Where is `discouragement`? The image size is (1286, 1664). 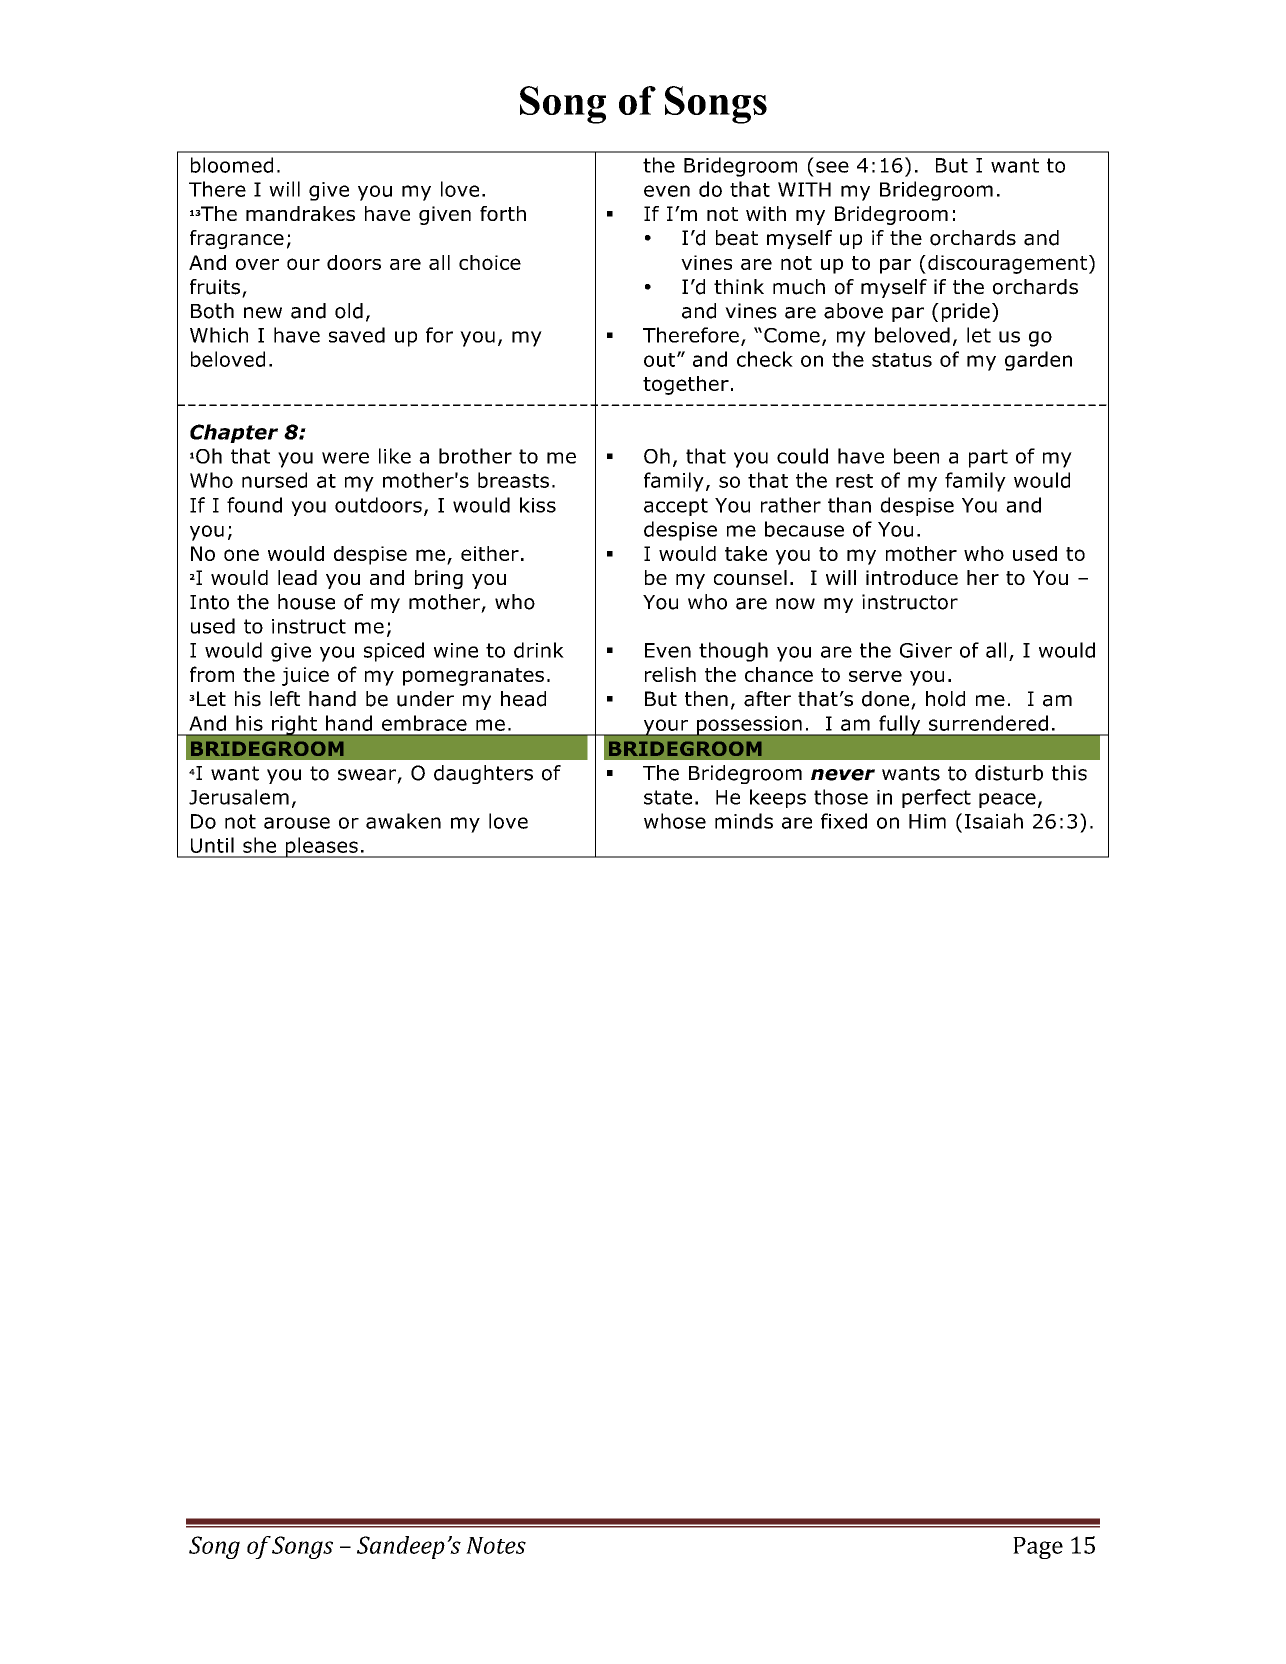 discouragement is located at coordinates (1007, 264).
